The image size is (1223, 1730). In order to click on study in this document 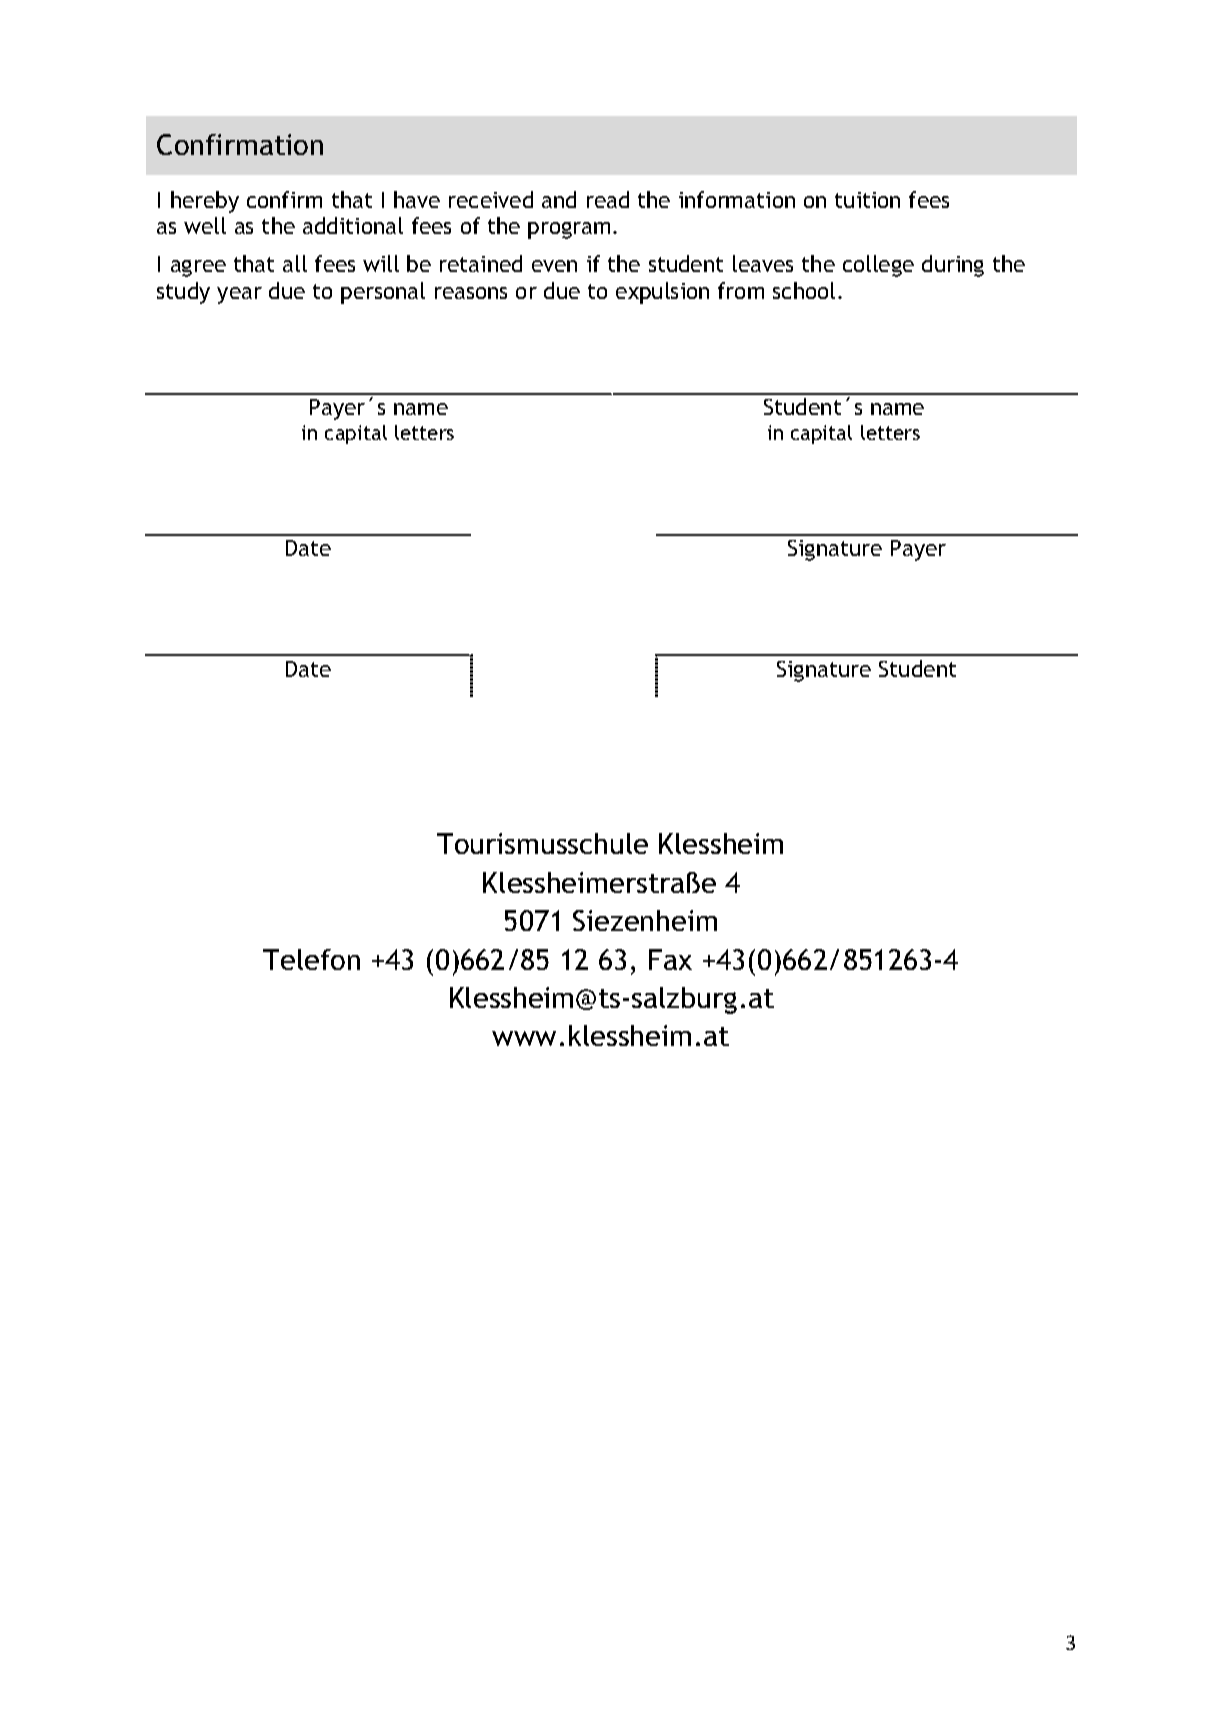, I will do `click(183, 293)`.
